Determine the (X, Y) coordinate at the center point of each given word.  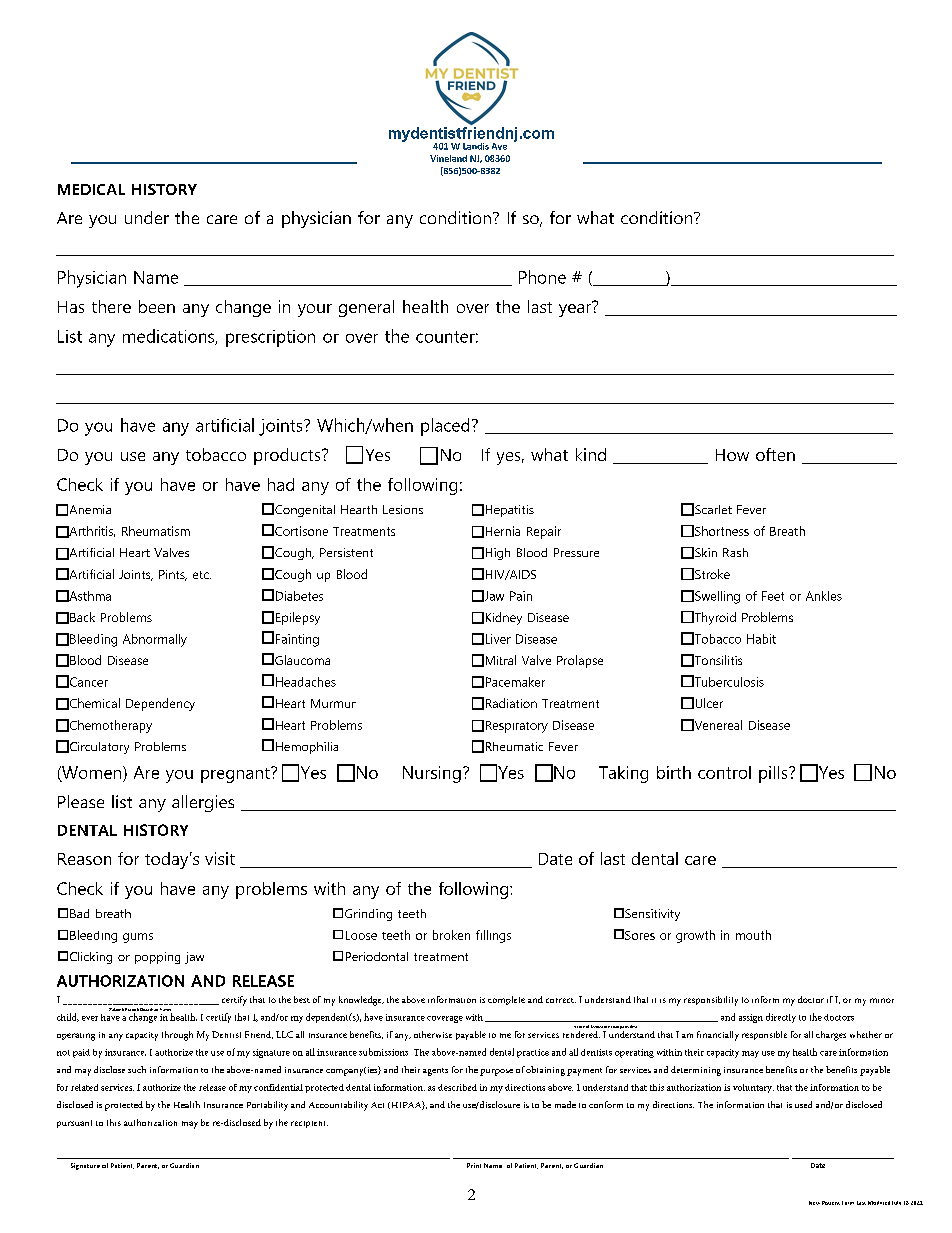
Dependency (160, 704)
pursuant (74, 1124)
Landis (476, 146)
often (775, 454)
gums (138, 938)
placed (445, 427)
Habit (761, 639)
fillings (493, 936)
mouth (753, 935)
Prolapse (580, 661)
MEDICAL (91, 189)
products (288, 456)
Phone (542, 277)
